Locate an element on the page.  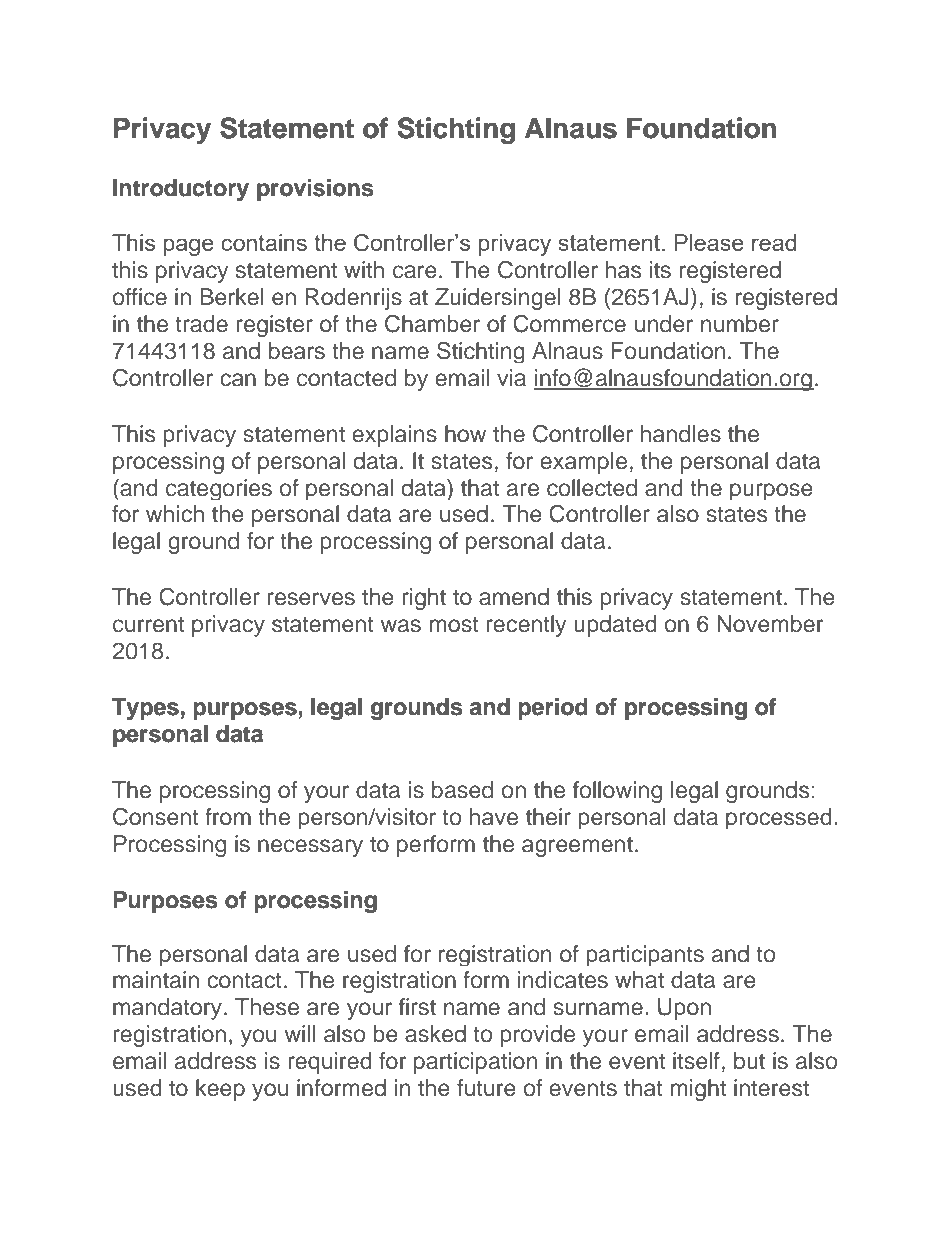
have is located at coordinates (494, 817).
